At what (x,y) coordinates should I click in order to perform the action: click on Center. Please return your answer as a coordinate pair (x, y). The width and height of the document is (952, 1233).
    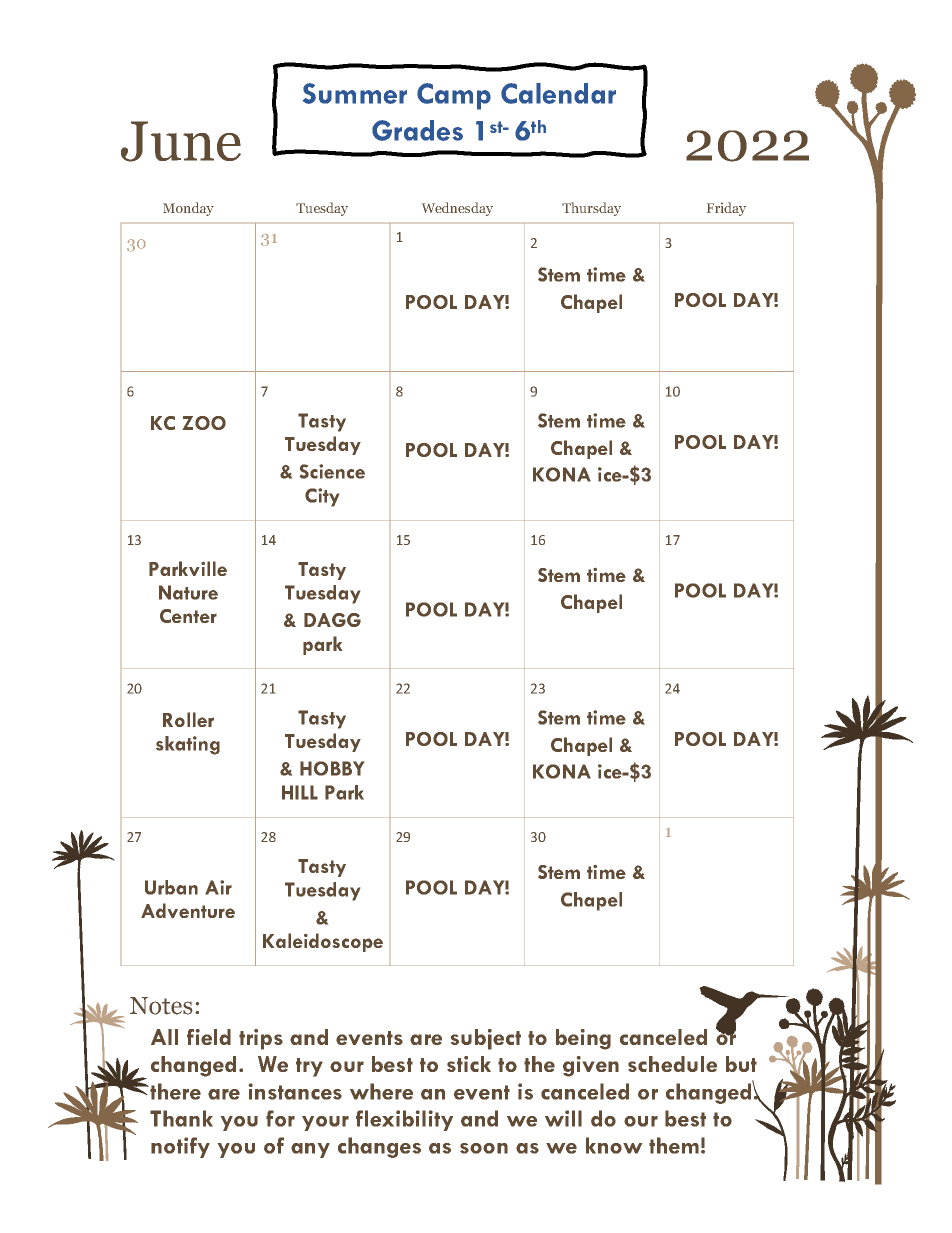
    Looking at the image, I should click on (188, 616).
